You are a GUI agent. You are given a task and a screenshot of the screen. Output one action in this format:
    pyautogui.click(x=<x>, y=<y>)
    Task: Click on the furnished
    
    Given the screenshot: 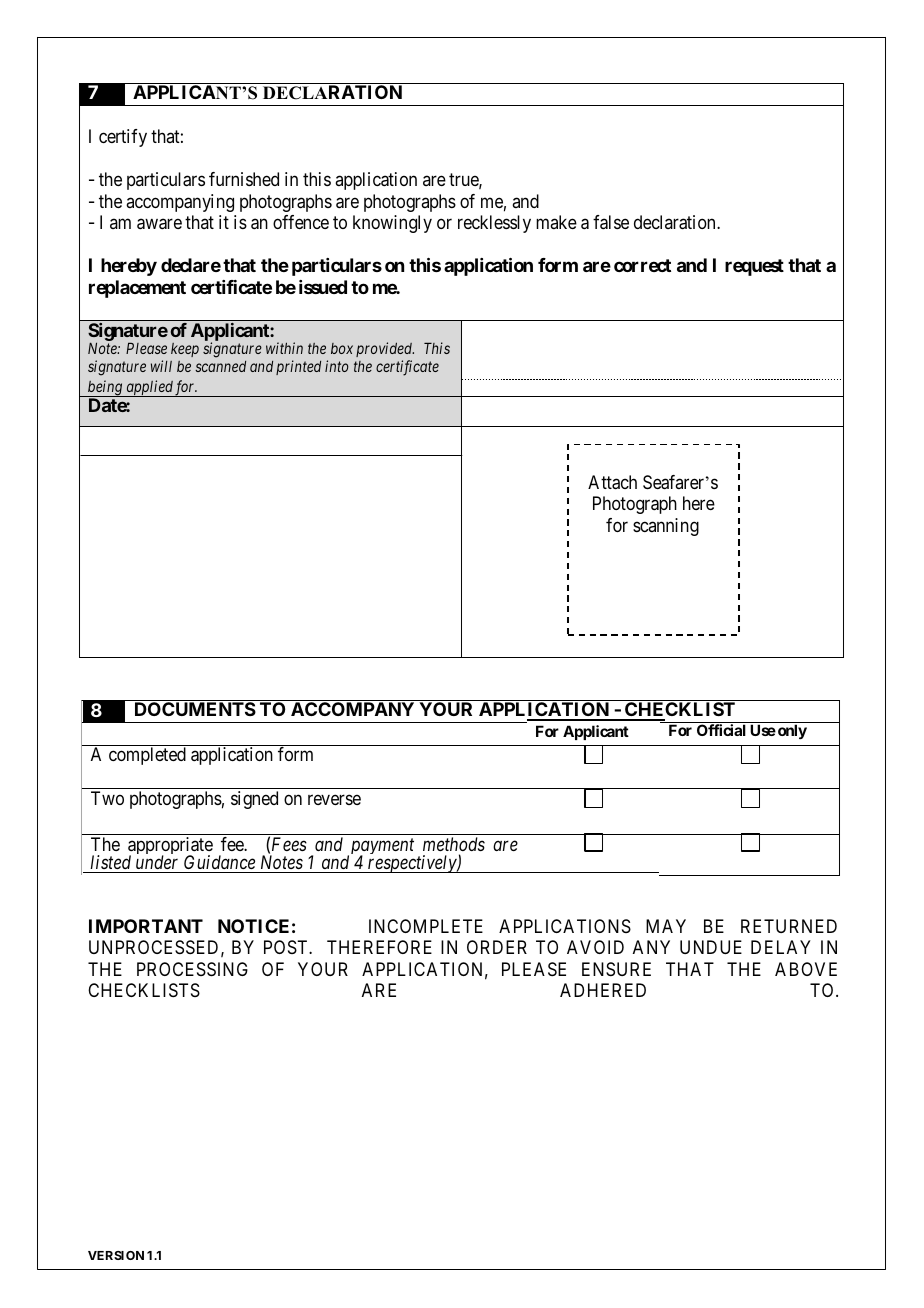 What is the action you would take?
    pyautogui.click(x=244, y=179)
